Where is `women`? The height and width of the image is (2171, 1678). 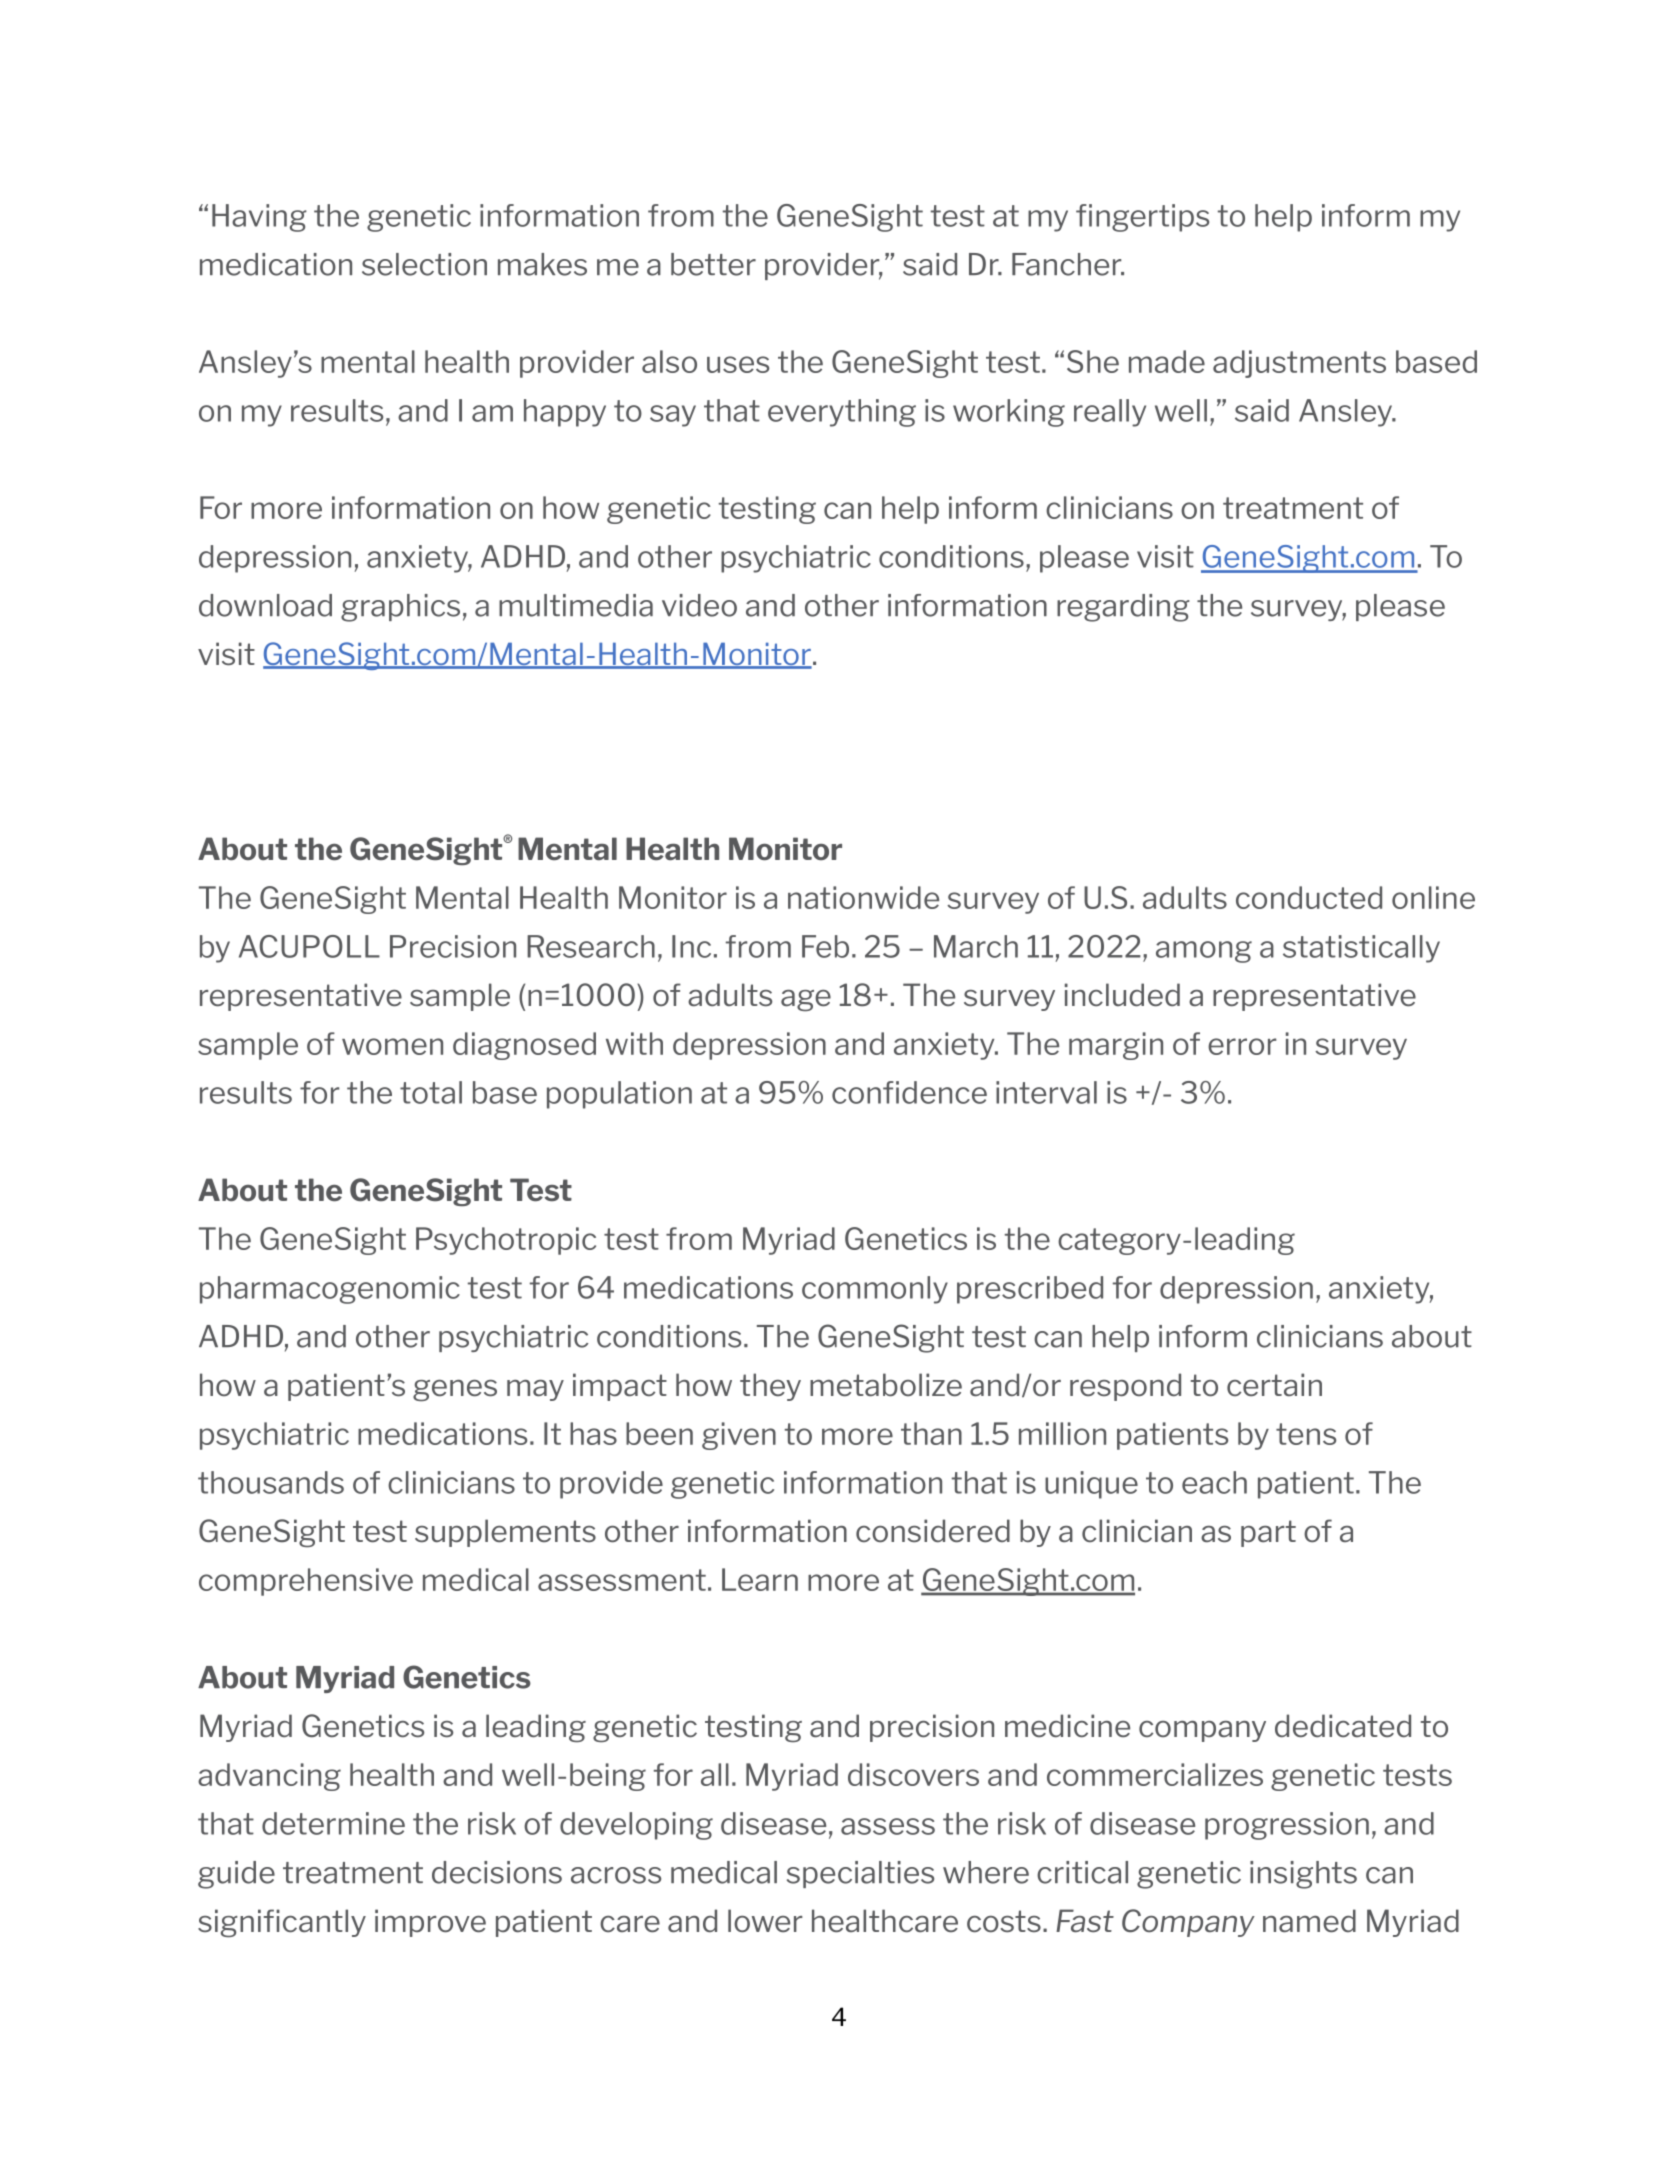
women is located at coordinates (392, 1046).
